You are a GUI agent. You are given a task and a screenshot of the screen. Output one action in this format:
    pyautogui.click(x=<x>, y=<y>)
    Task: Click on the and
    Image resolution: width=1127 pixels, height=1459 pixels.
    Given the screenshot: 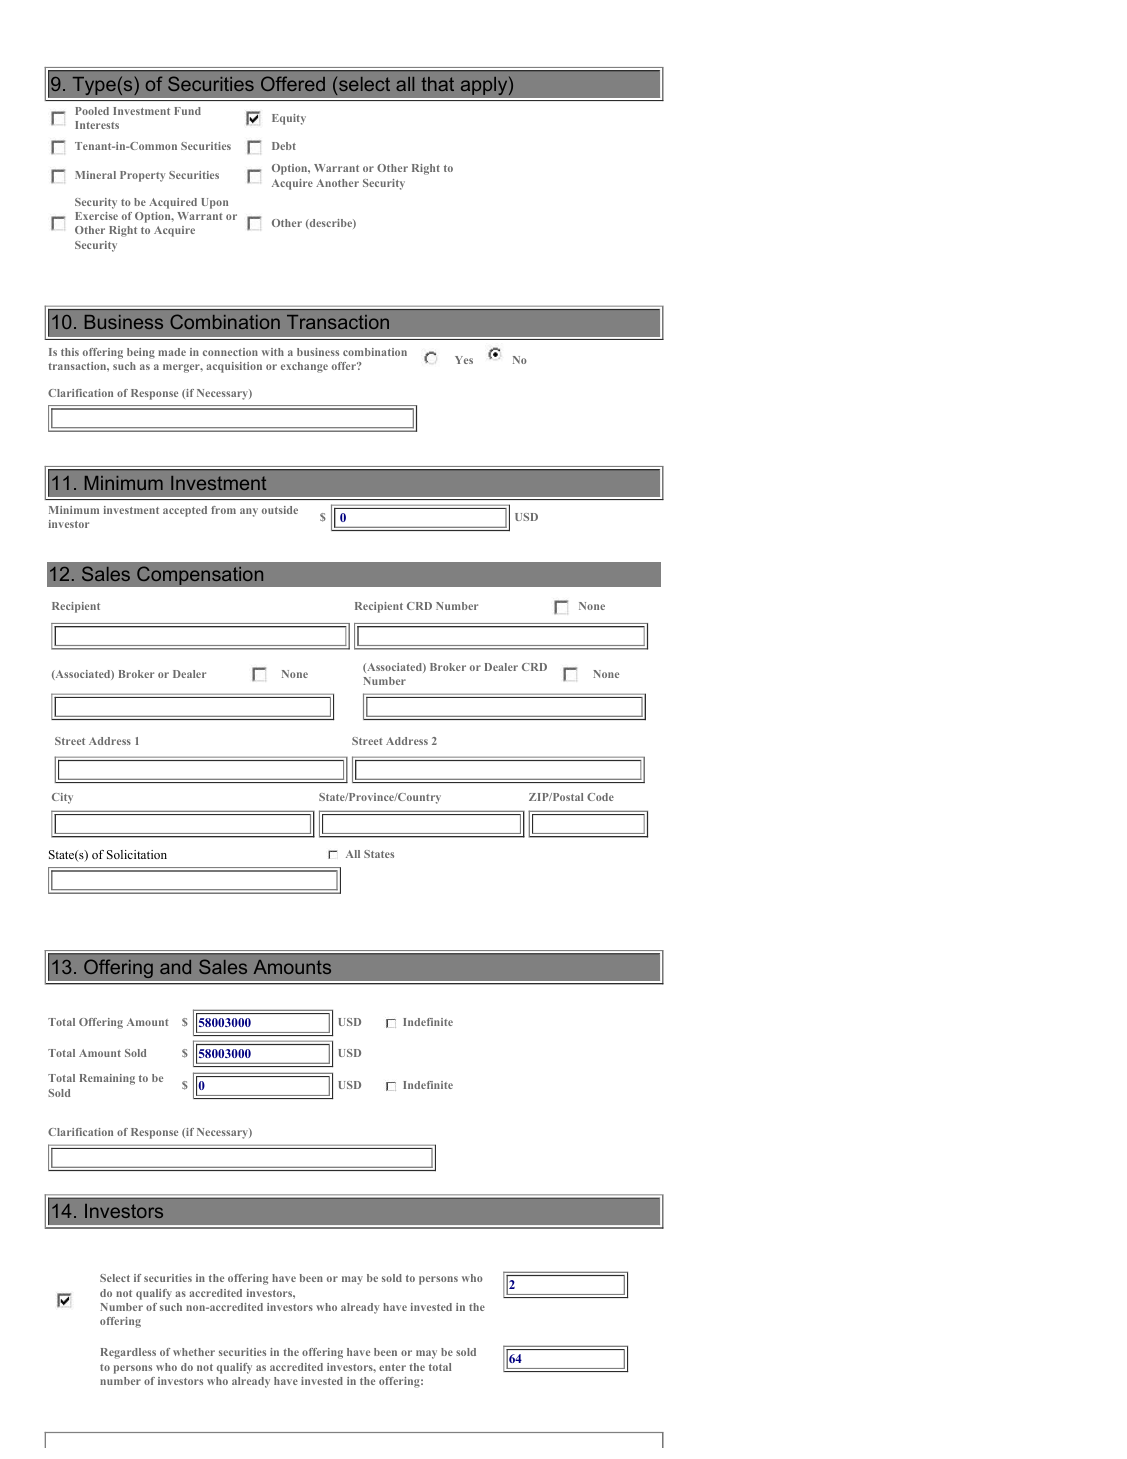 What is the action you would take?
    pyautogui.click(x=175, y=967)
